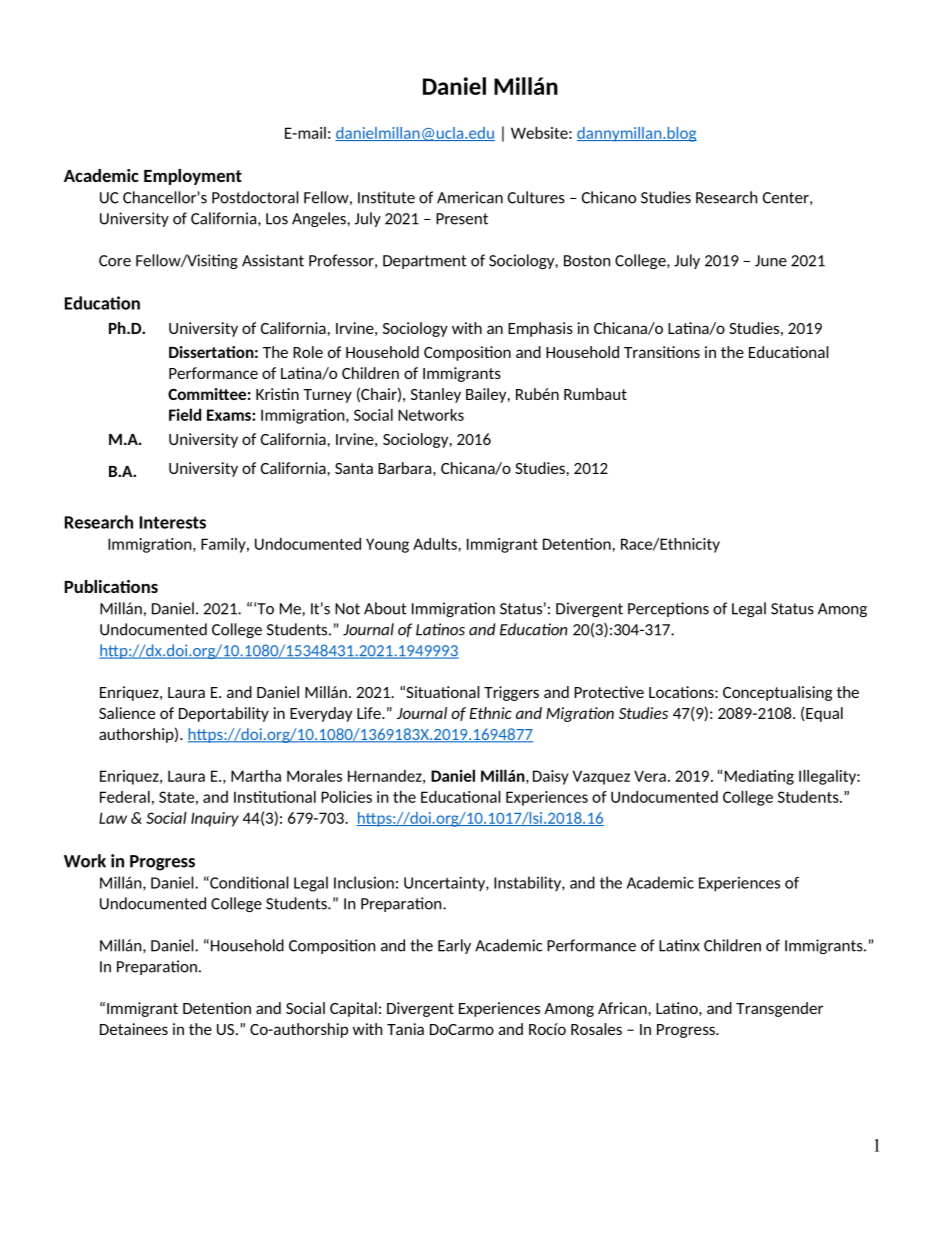 Image resolution: width=952 pixels, height=1233 pixels. I want to click on About, so click(385, 608).
